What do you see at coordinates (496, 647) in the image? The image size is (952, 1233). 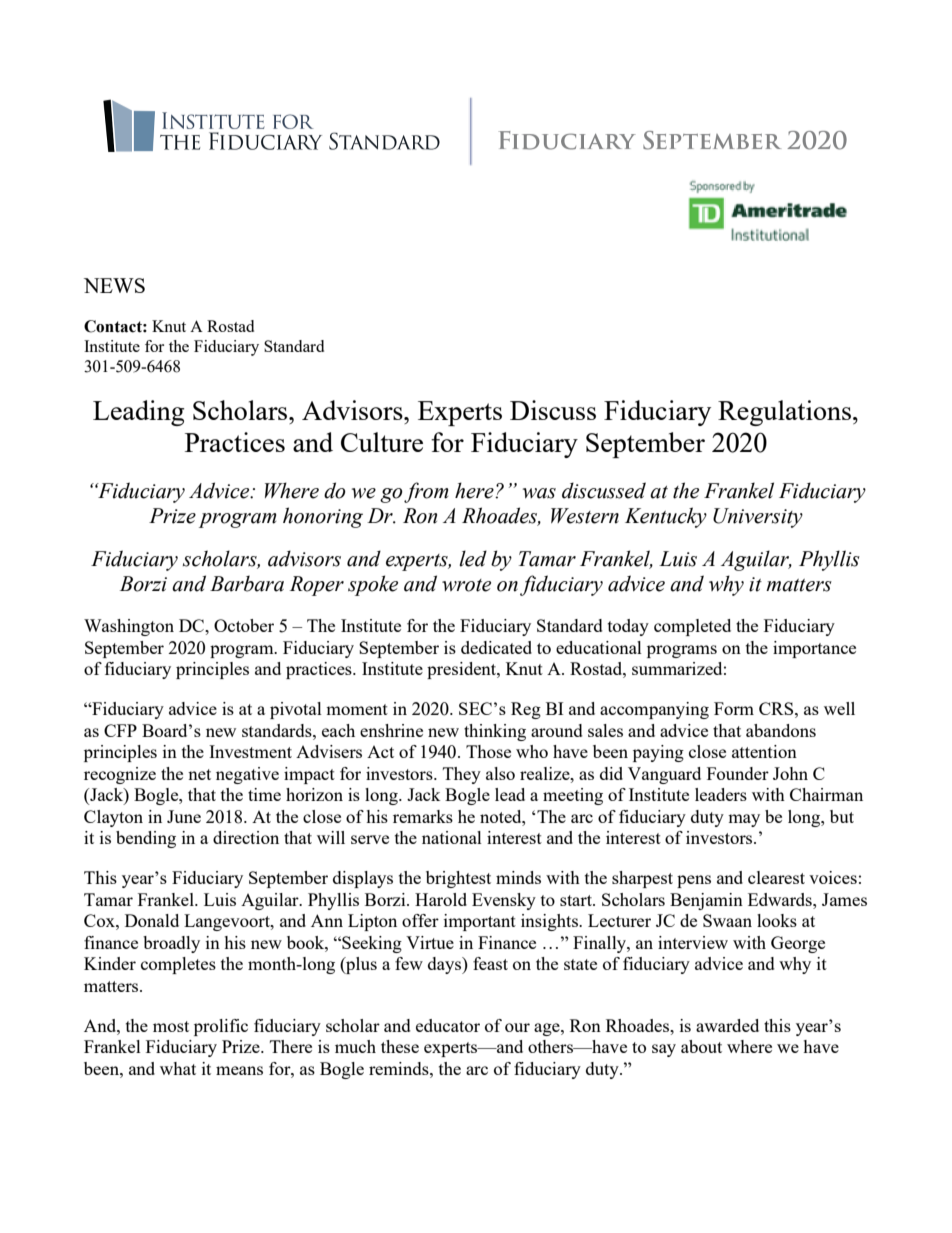 I see `dedicated` at bounding box center [496, 647].
